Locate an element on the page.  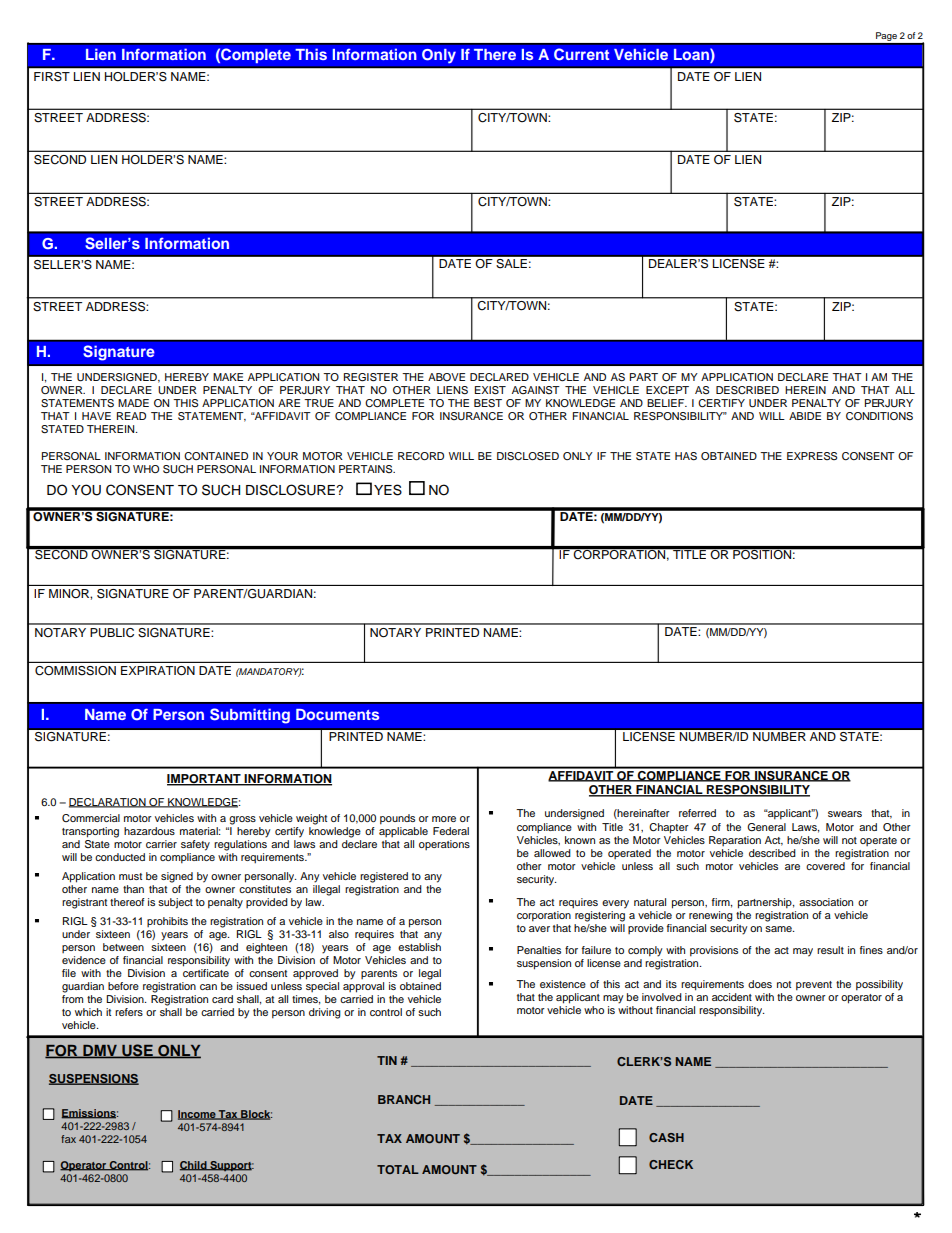
CASH is located at coordinates (666, 1137).
